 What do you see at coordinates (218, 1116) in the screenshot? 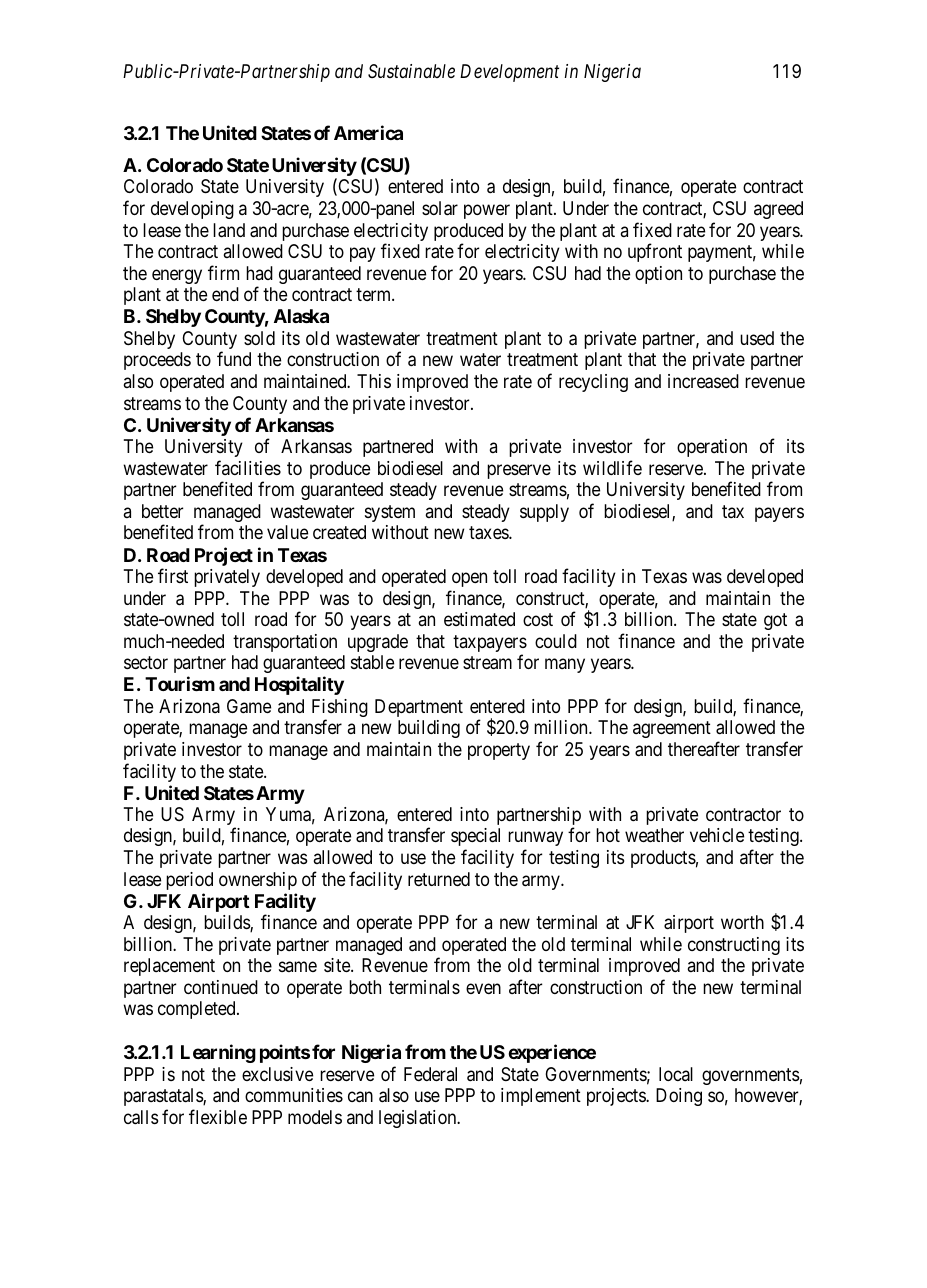
I see `flexible` at bounding box center [218, 1116].
